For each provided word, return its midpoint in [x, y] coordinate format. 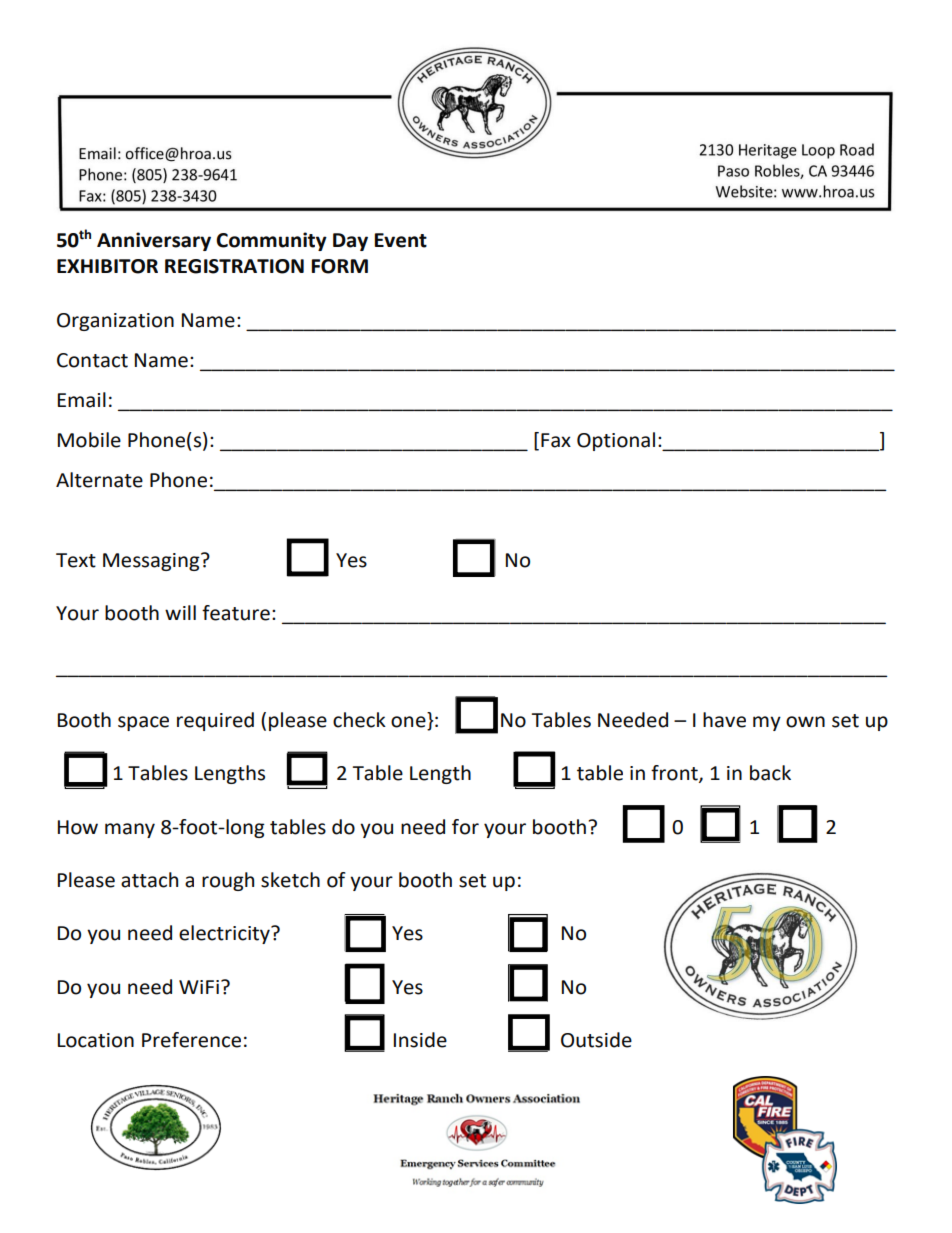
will [180, 612]
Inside [420, 1040]
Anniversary [154, 241]
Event [400, 240]
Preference [191, 1040]
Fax [556, 440]
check [359, 720]
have [724, 720]
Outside [596, 1040]
